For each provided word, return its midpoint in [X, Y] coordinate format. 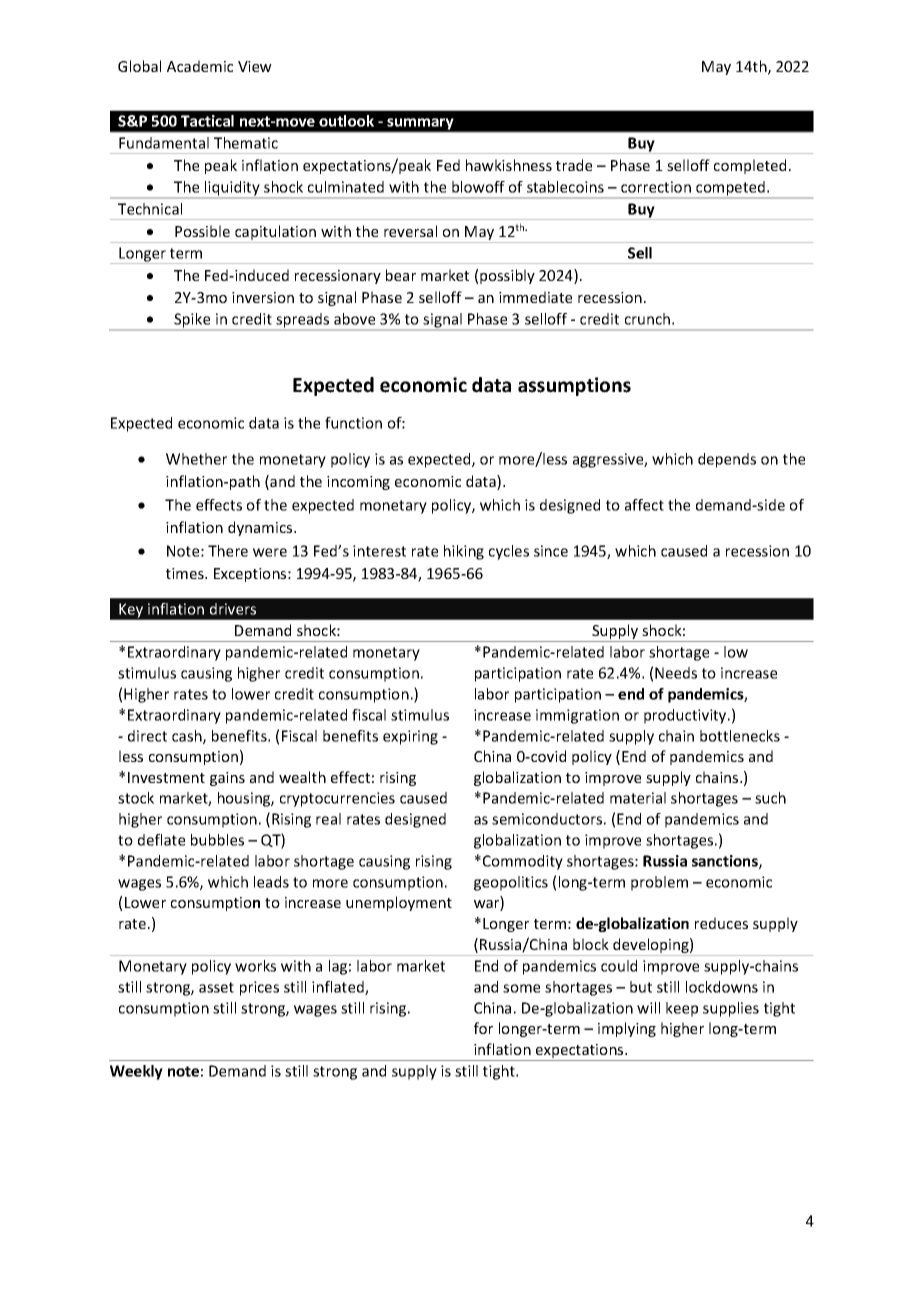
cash [188, 737]
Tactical [207, 121]
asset [216, 987]
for [483, 1028]
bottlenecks [740, 736]
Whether [196, 459]
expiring [410, 737]
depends [727, 460]
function [353, 423]
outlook [346, 121]
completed [750, 166]
